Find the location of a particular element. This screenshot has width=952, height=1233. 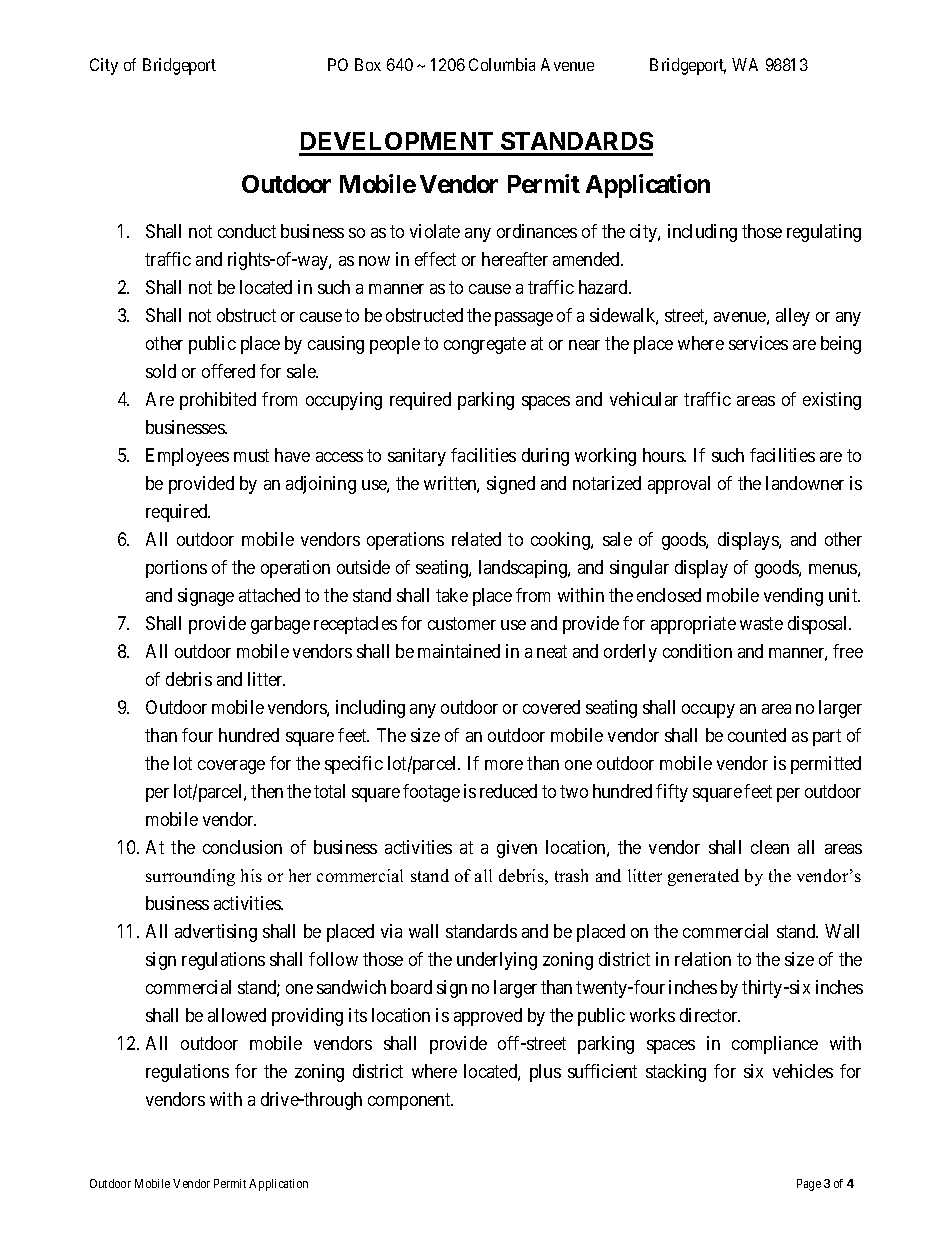

Box is located at coordinates (368, 64).
